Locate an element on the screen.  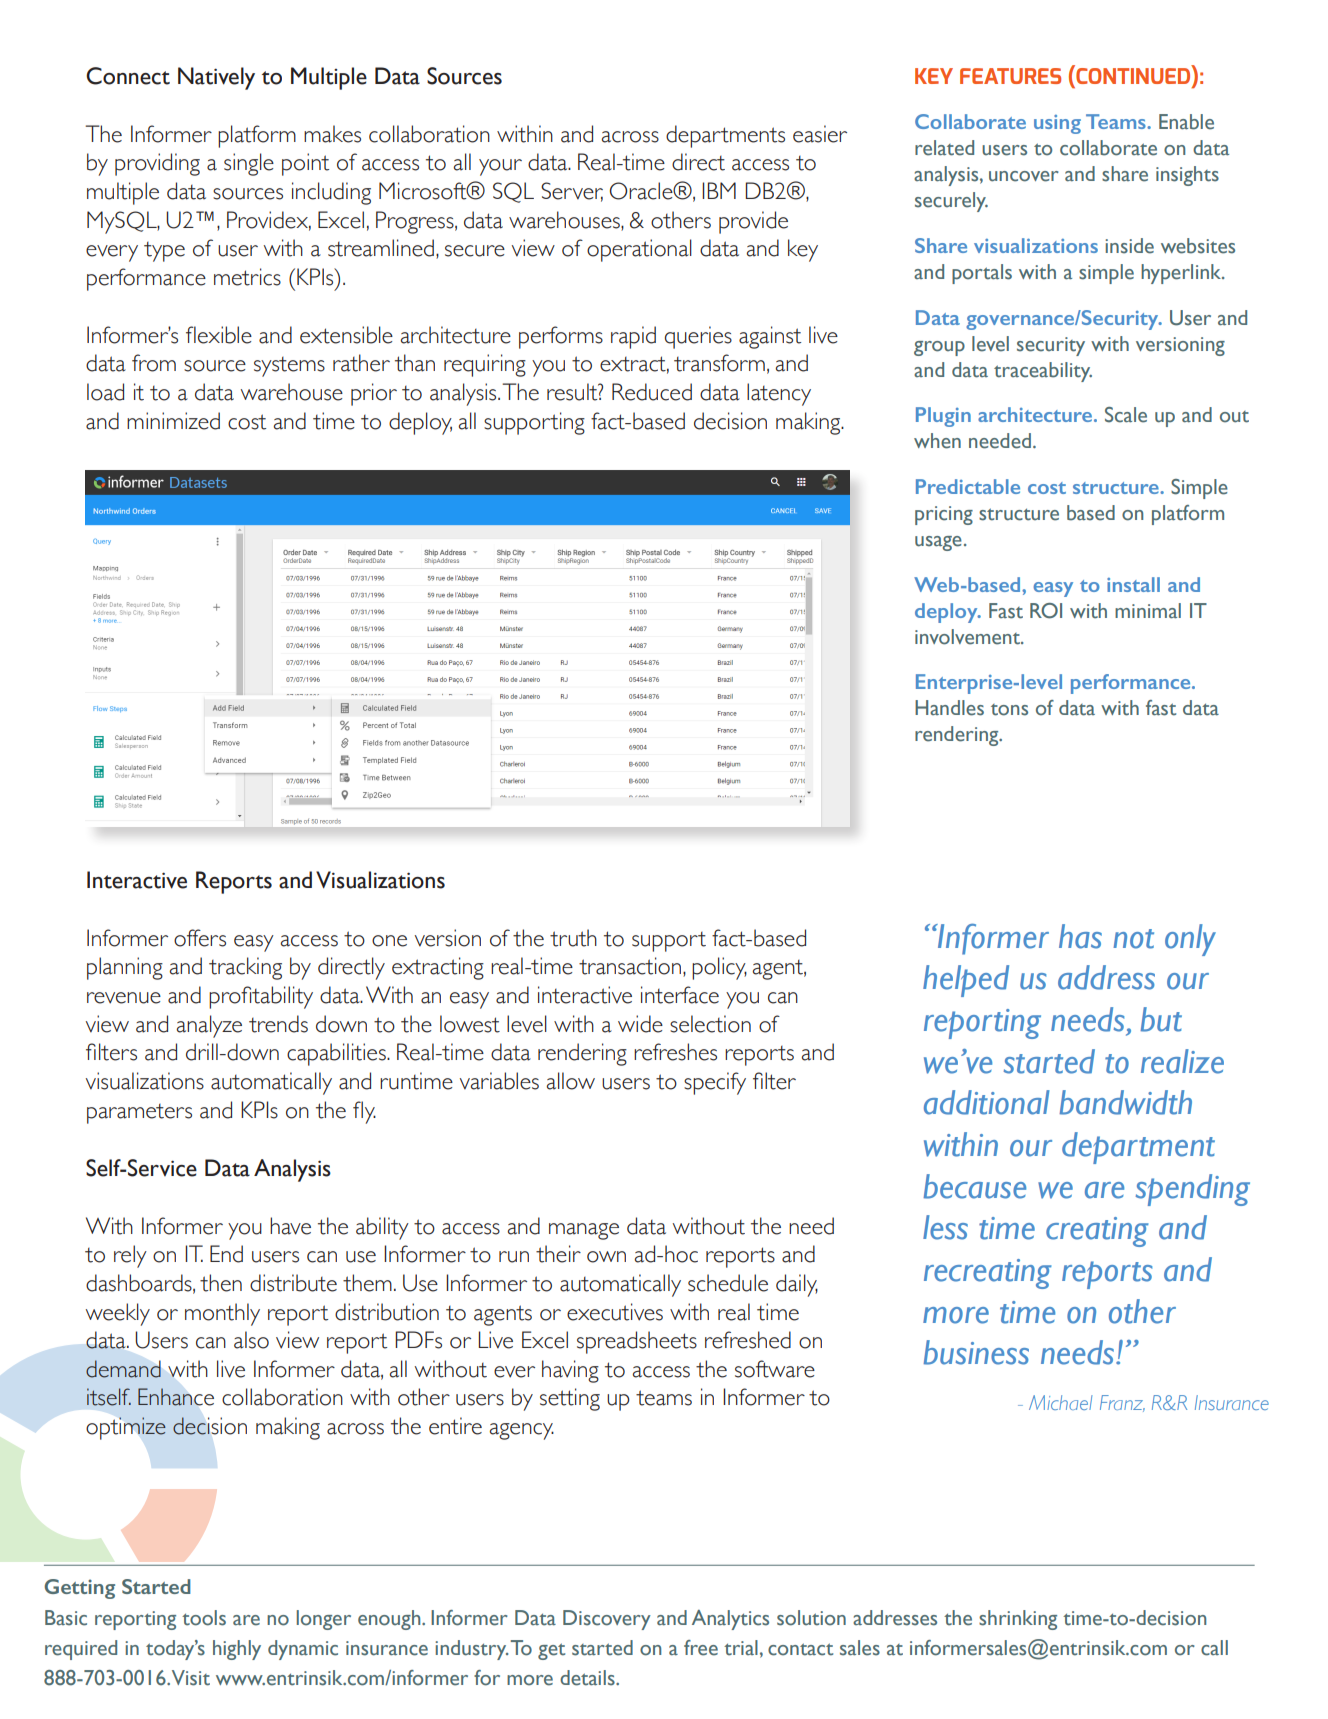
helped is located at coordinates (966, 981).
